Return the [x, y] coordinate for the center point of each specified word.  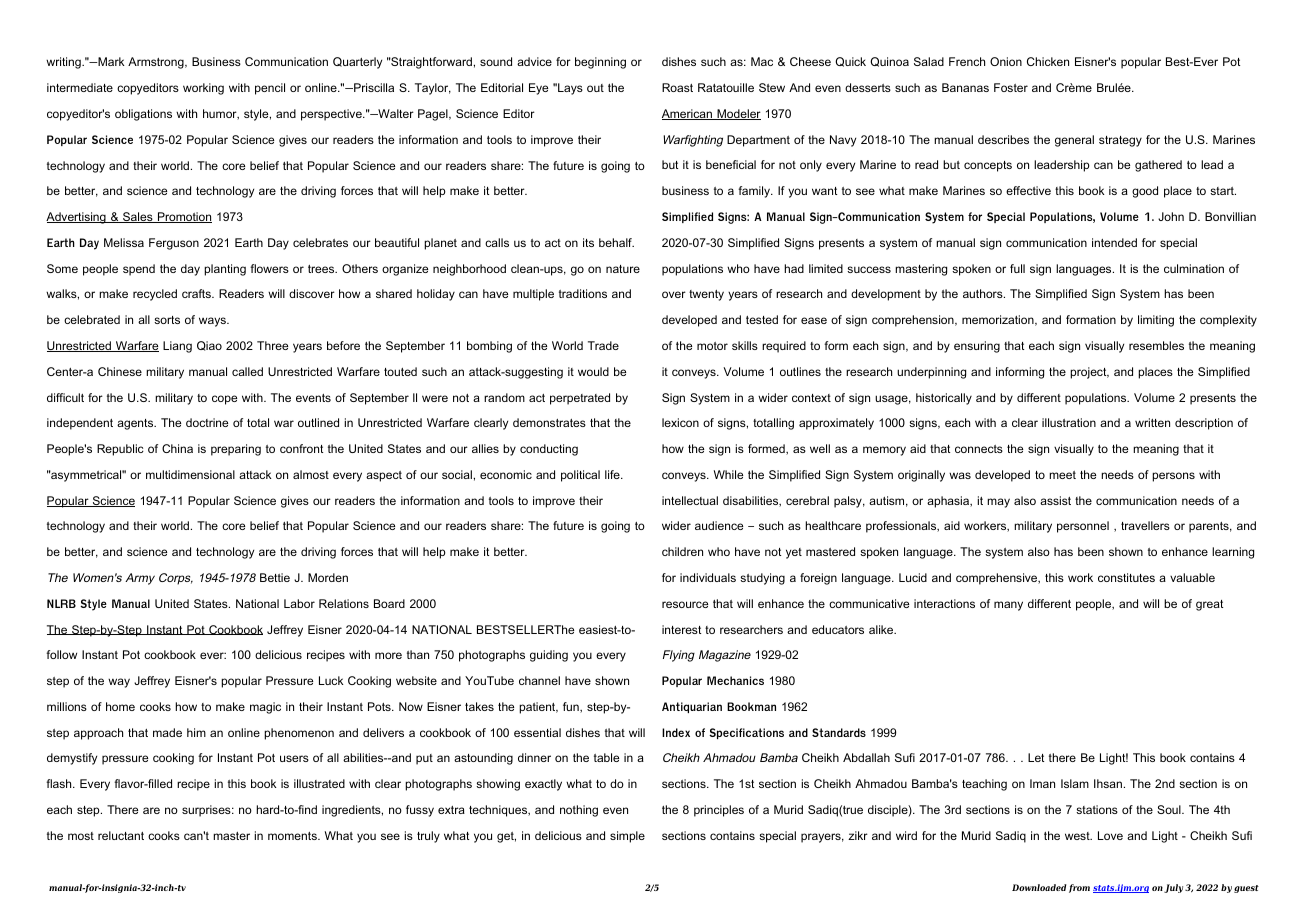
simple [627, 837]
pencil [270, 89]
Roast [677, 87]
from [1079, 888]
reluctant [121, 835]
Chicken [1048, 61]
